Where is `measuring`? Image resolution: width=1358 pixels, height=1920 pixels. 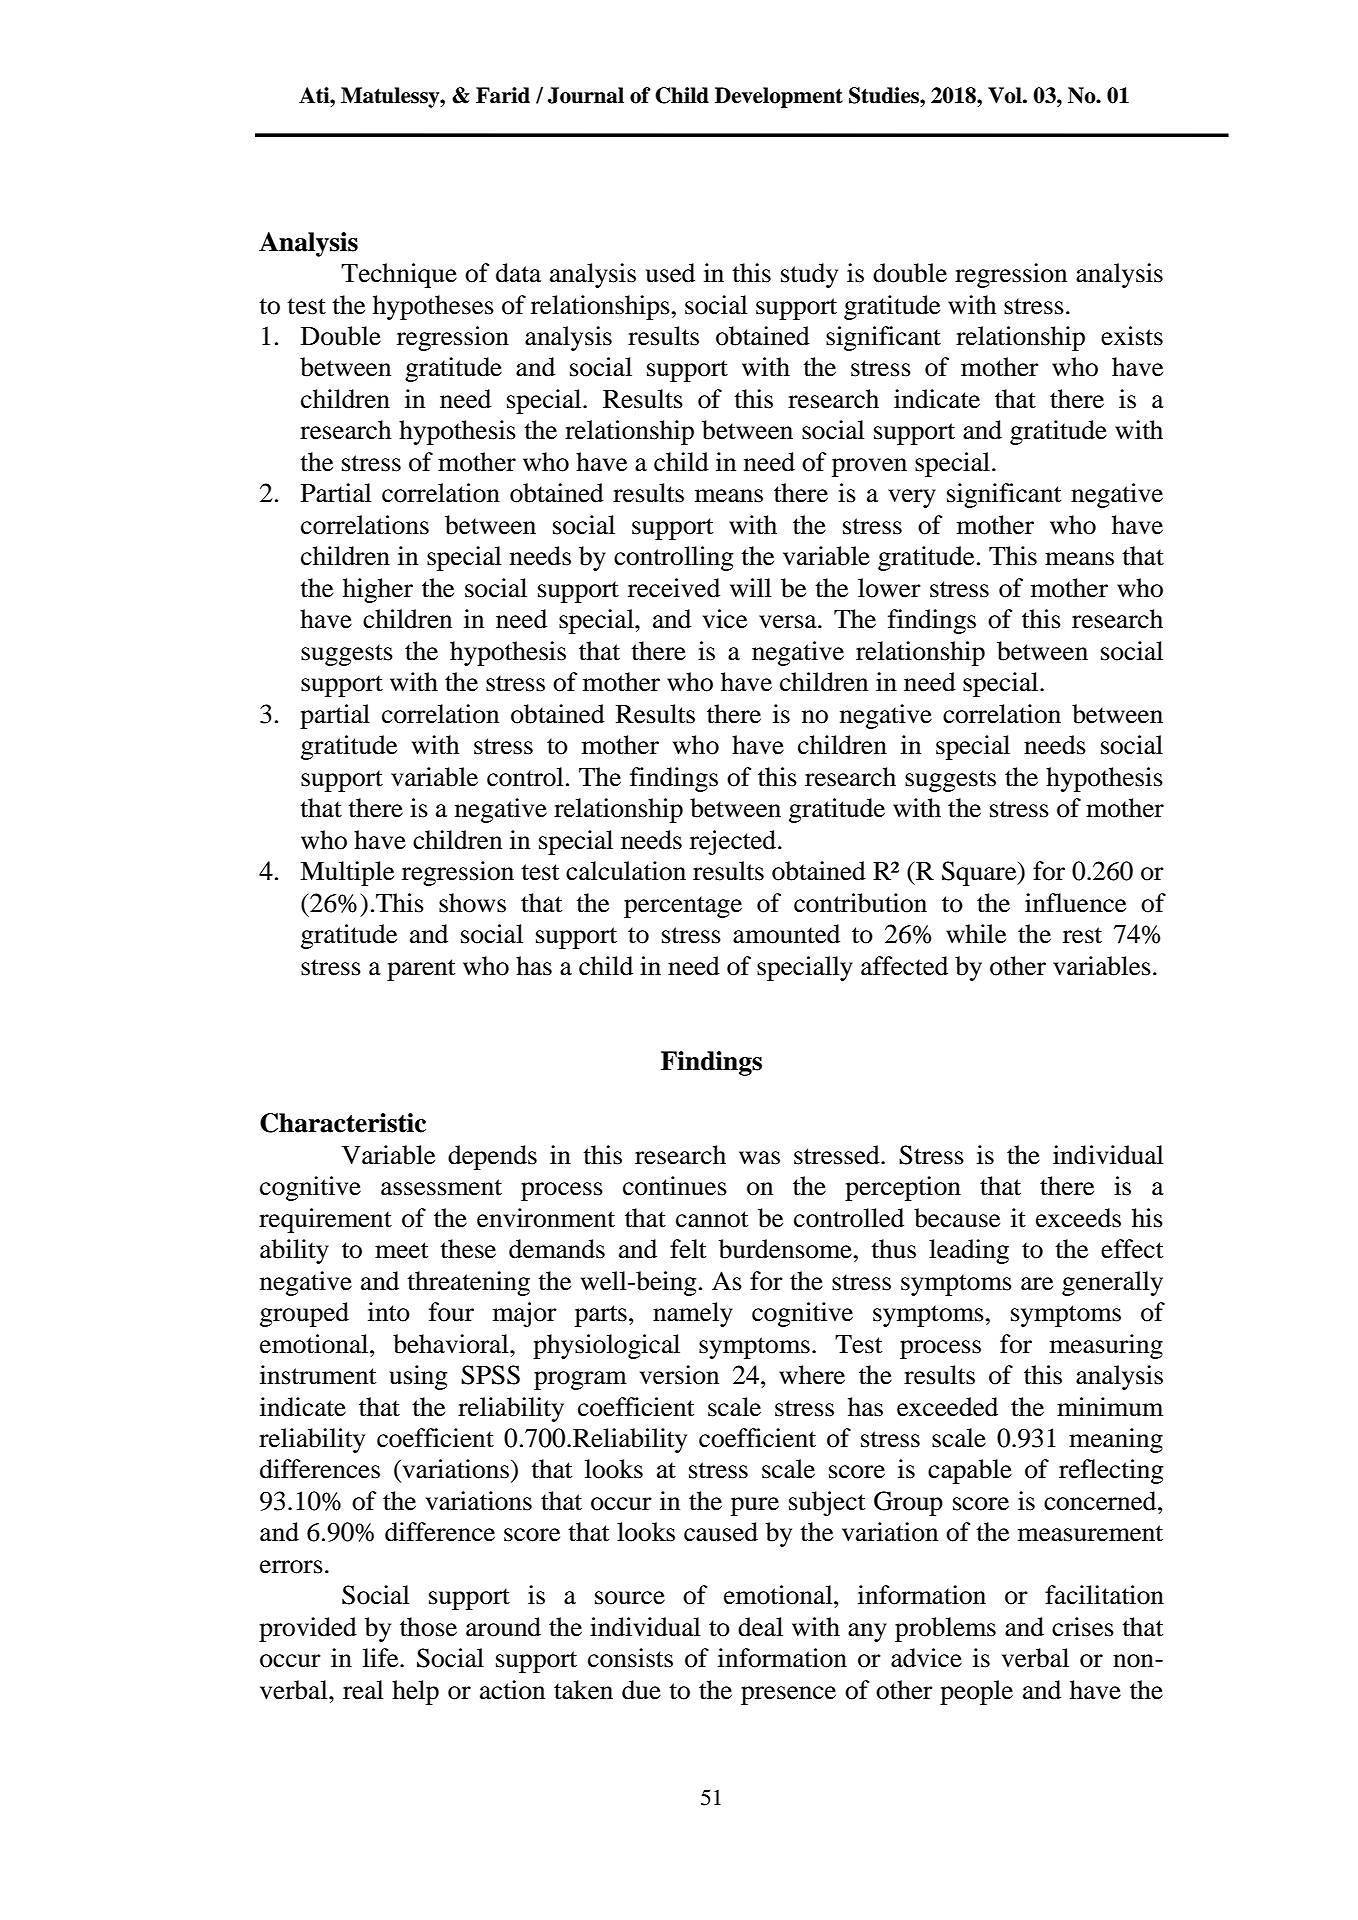
measuring is located at coordinates (1106, 1346).
